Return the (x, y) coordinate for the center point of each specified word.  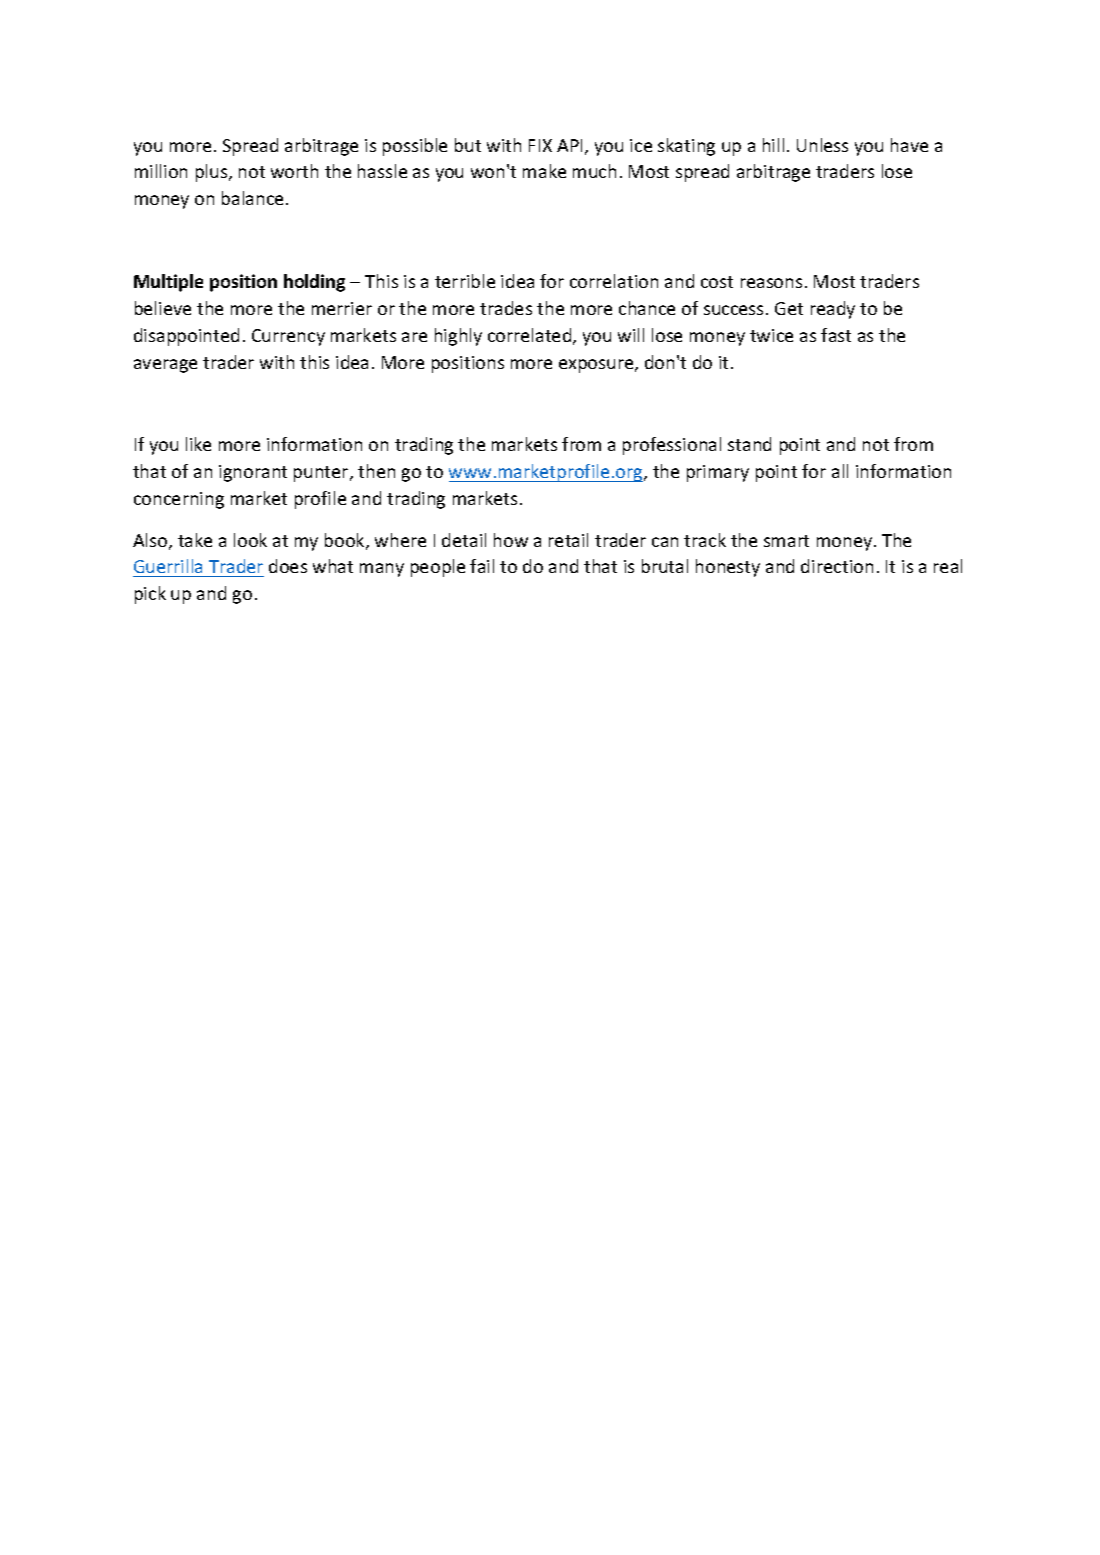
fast (836, 335)
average (165, 366)
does (288, 566)
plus (213, 173)
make (544, 171)
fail (482, 566)
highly (458, 337)
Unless (822, 145)
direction (837, 566)
